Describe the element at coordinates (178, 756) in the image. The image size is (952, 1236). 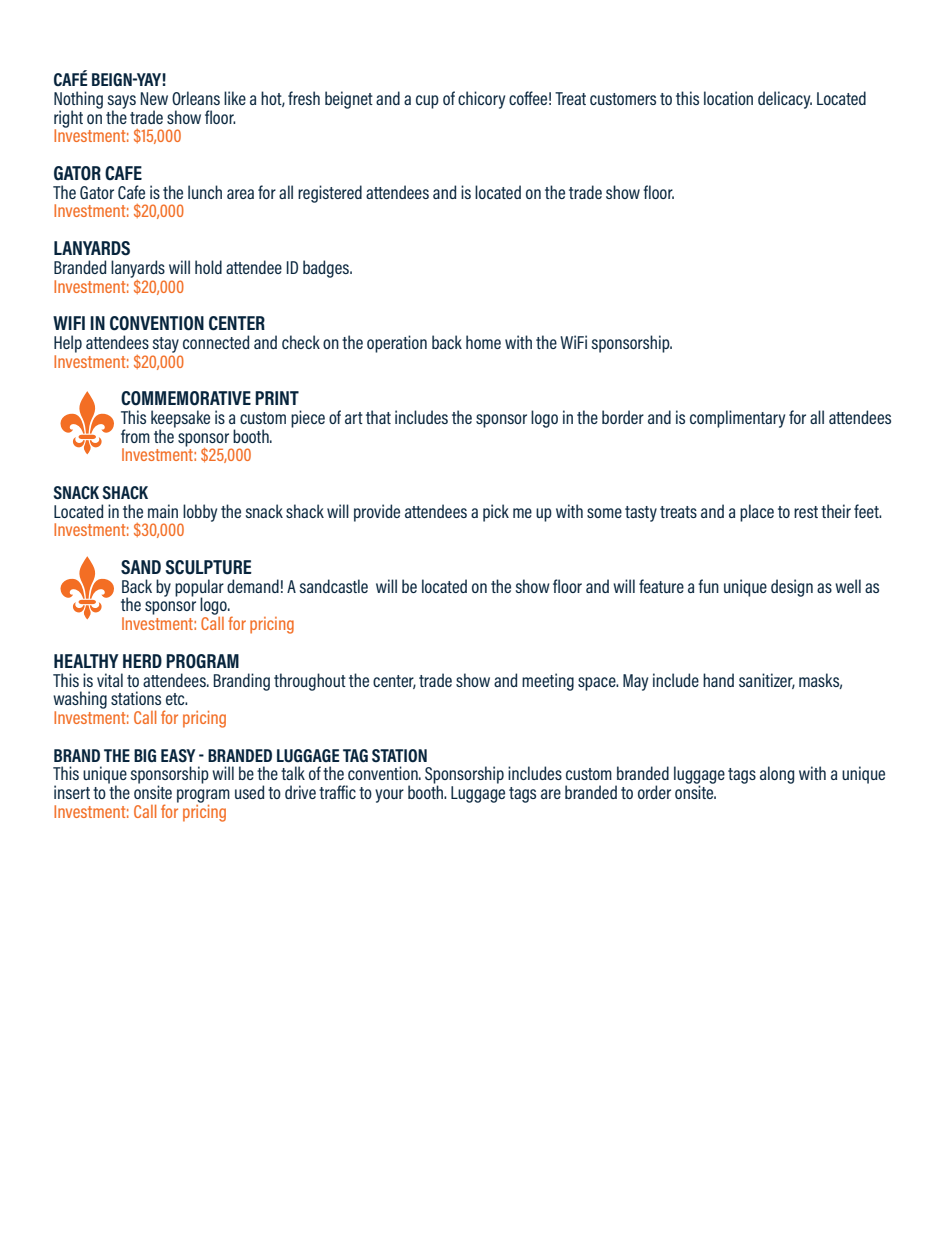
I see `EASY` at that location.
